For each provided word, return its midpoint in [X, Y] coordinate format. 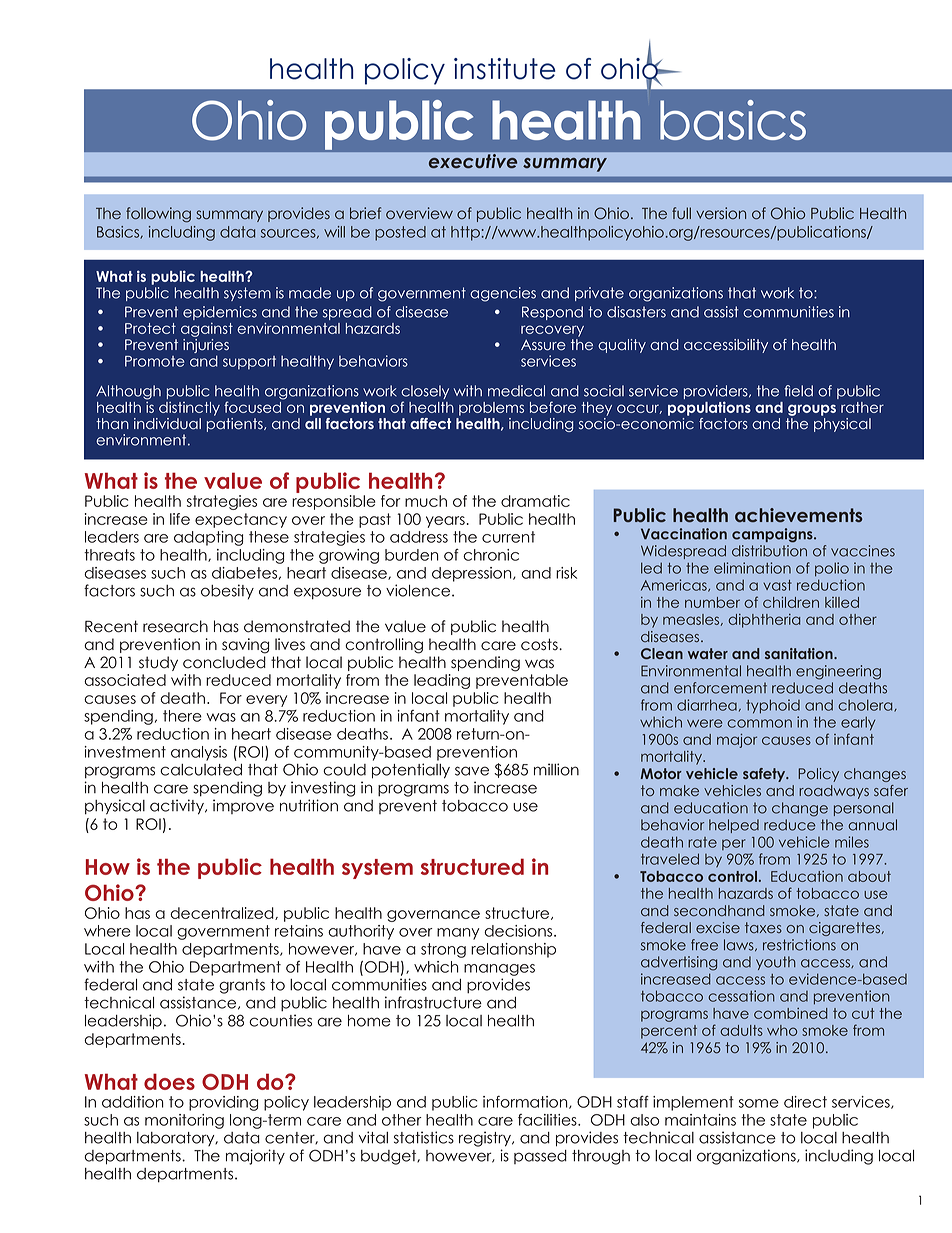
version [721, 213]
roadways [834, 792]
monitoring [184, 1121]
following [158, 215]
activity [178, 807]
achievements [798, 515]
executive [473, 161]
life [180, 519]
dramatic [535, 501]
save [472, 771]
